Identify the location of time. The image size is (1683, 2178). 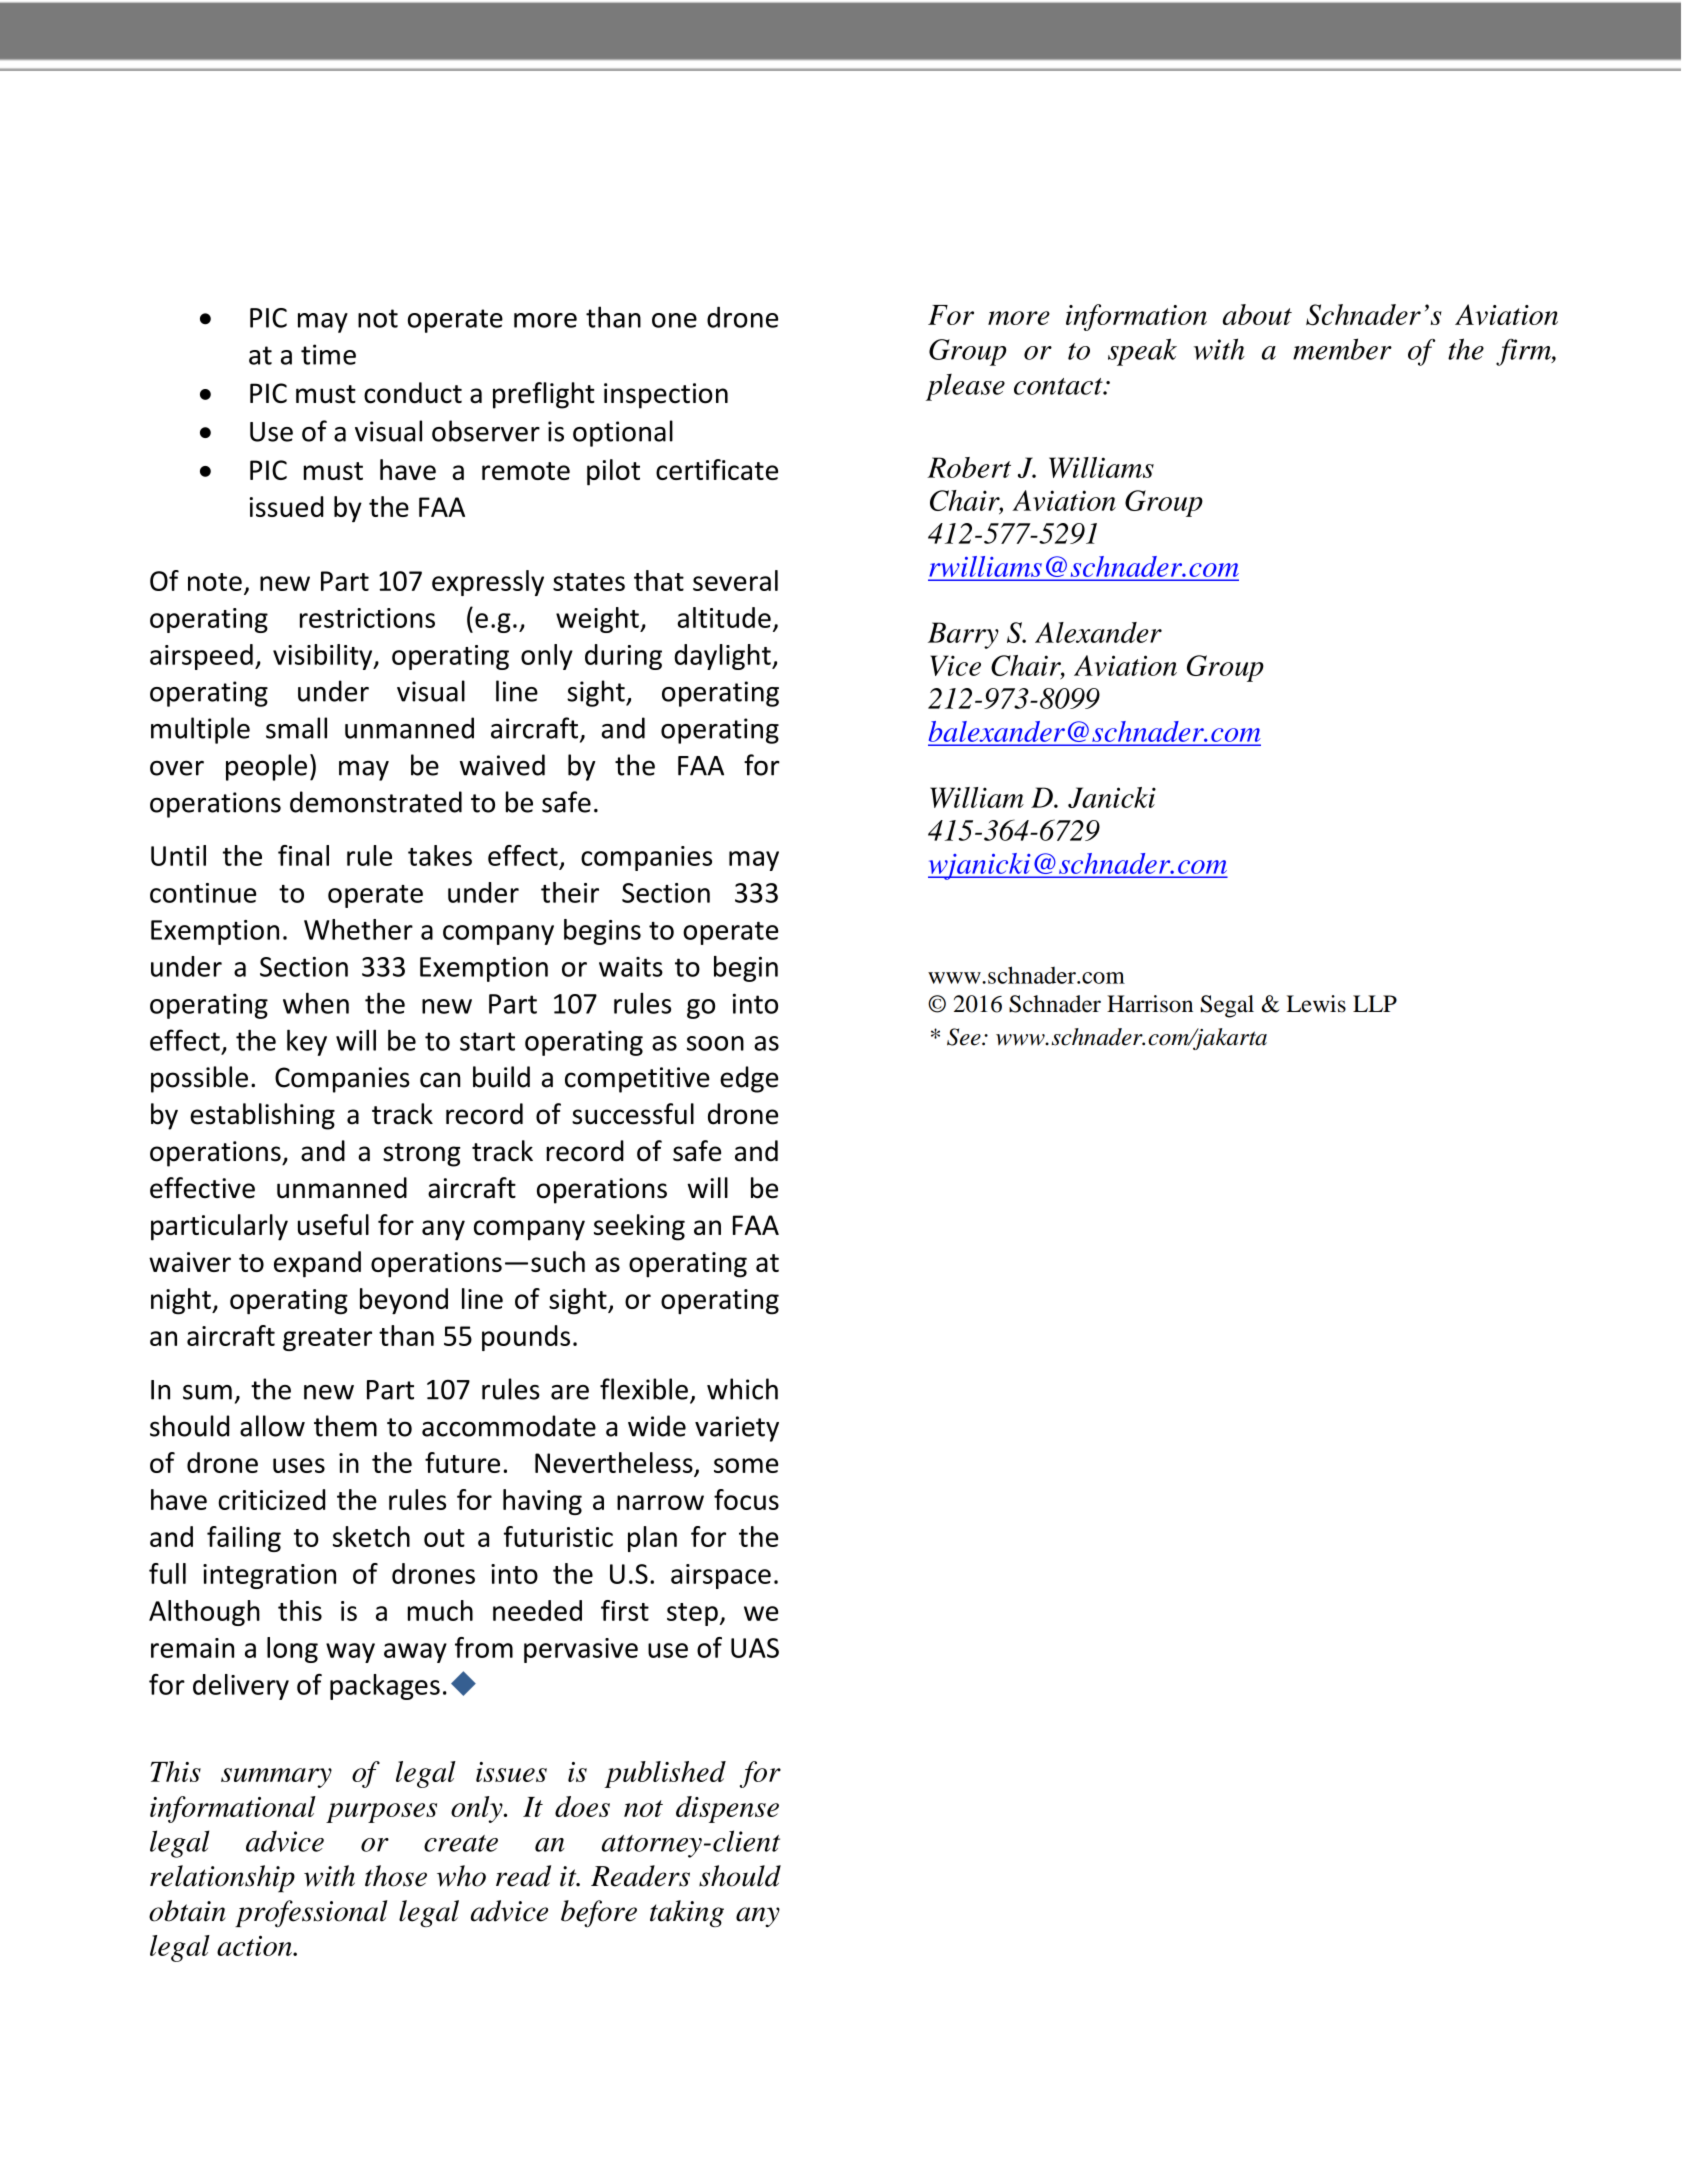
(328, 354).
